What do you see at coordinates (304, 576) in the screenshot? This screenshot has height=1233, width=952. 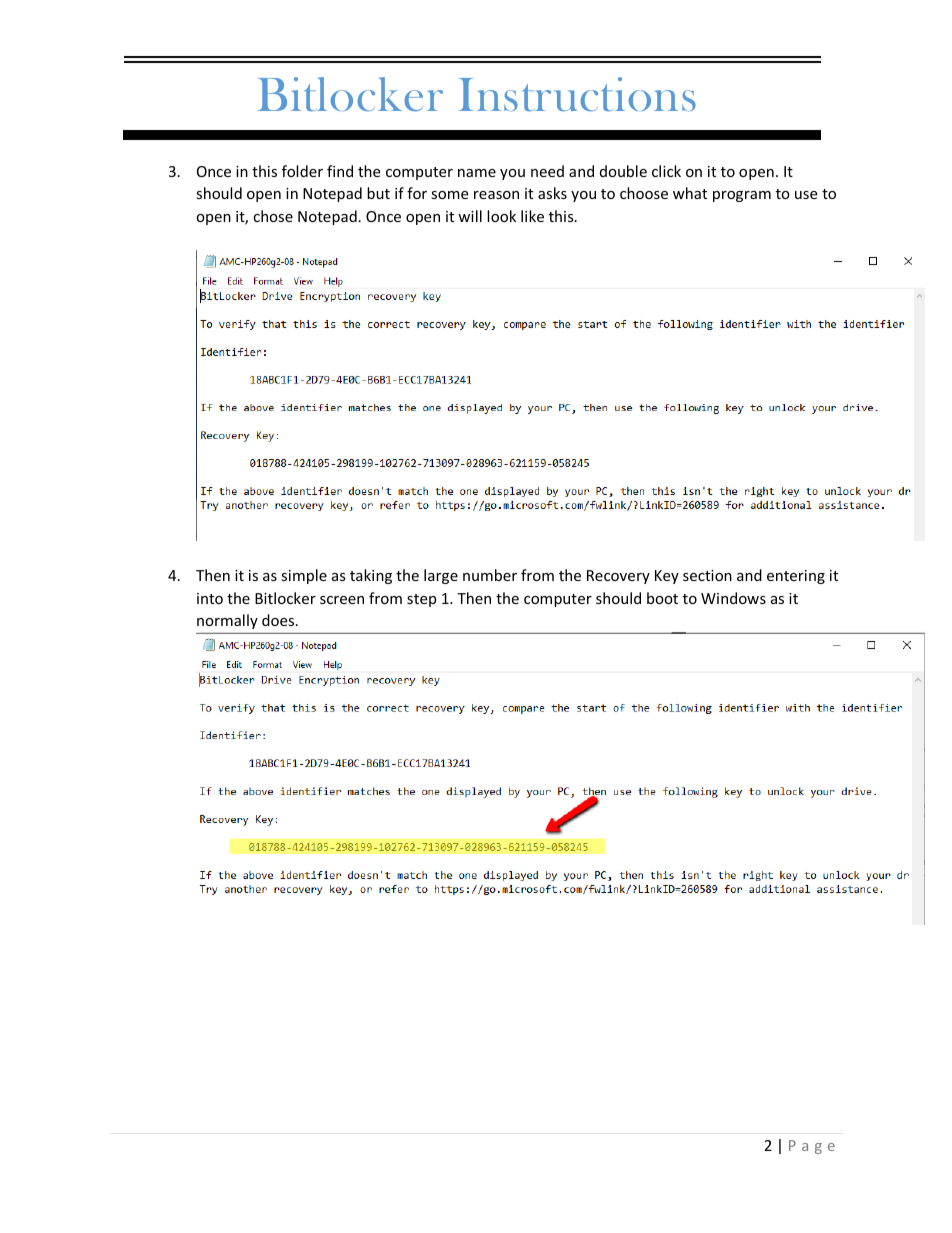 I see `simple` at bounding box center [304, 576].
